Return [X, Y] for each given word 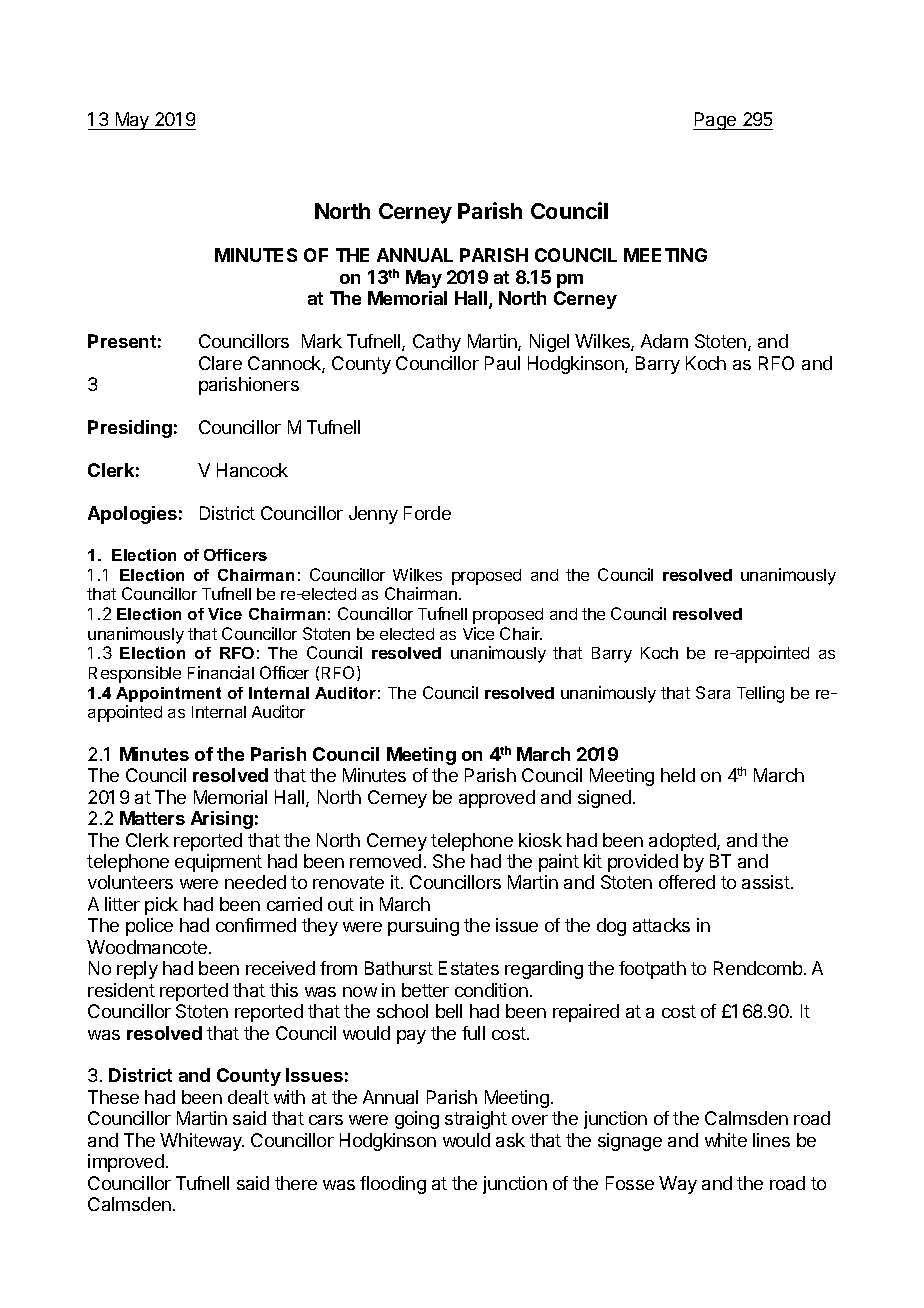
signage [630, 1142]
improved [126, 1163]
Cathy [437, 343]
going [417, 1120]
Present [122, 341]
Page [716, 121]
